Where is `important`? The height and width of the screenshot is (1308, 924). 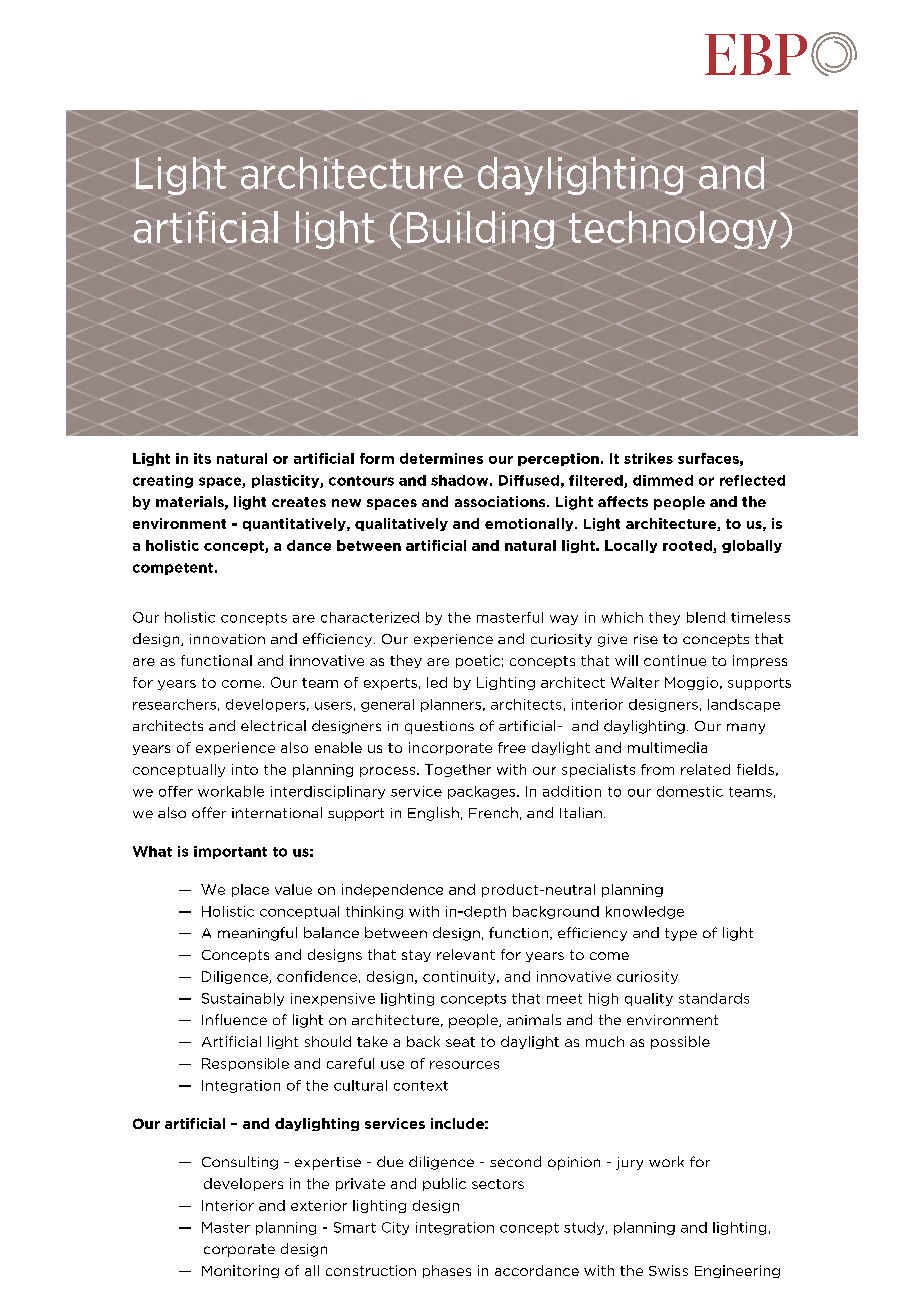
important is located at coordinates (230, 852).
